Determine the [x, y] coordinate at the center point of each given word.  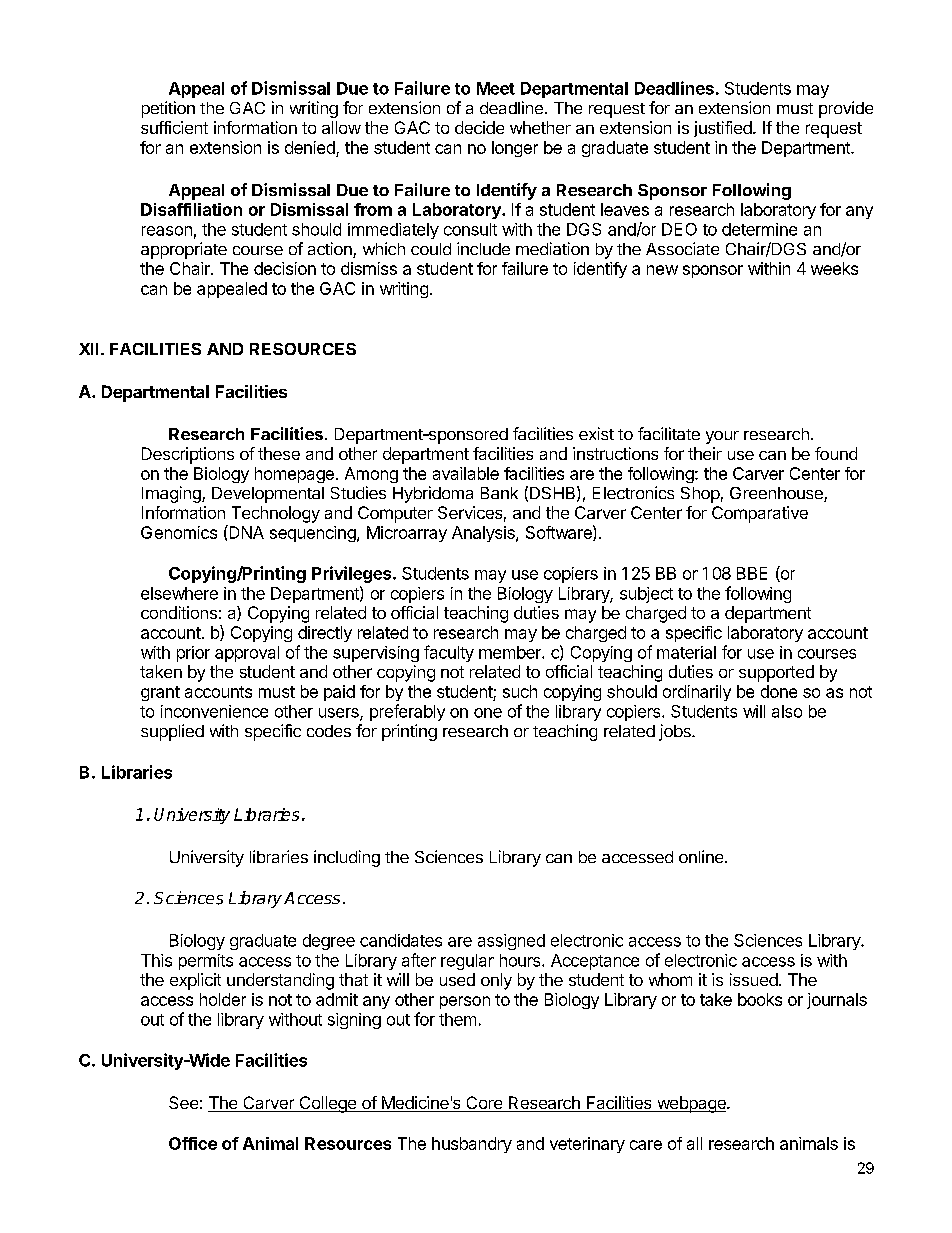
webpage [691, 1104]
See [183, 1102]
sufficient [174, 127]
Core [484, 1104]
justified [724, 129]
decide [479, 127]
